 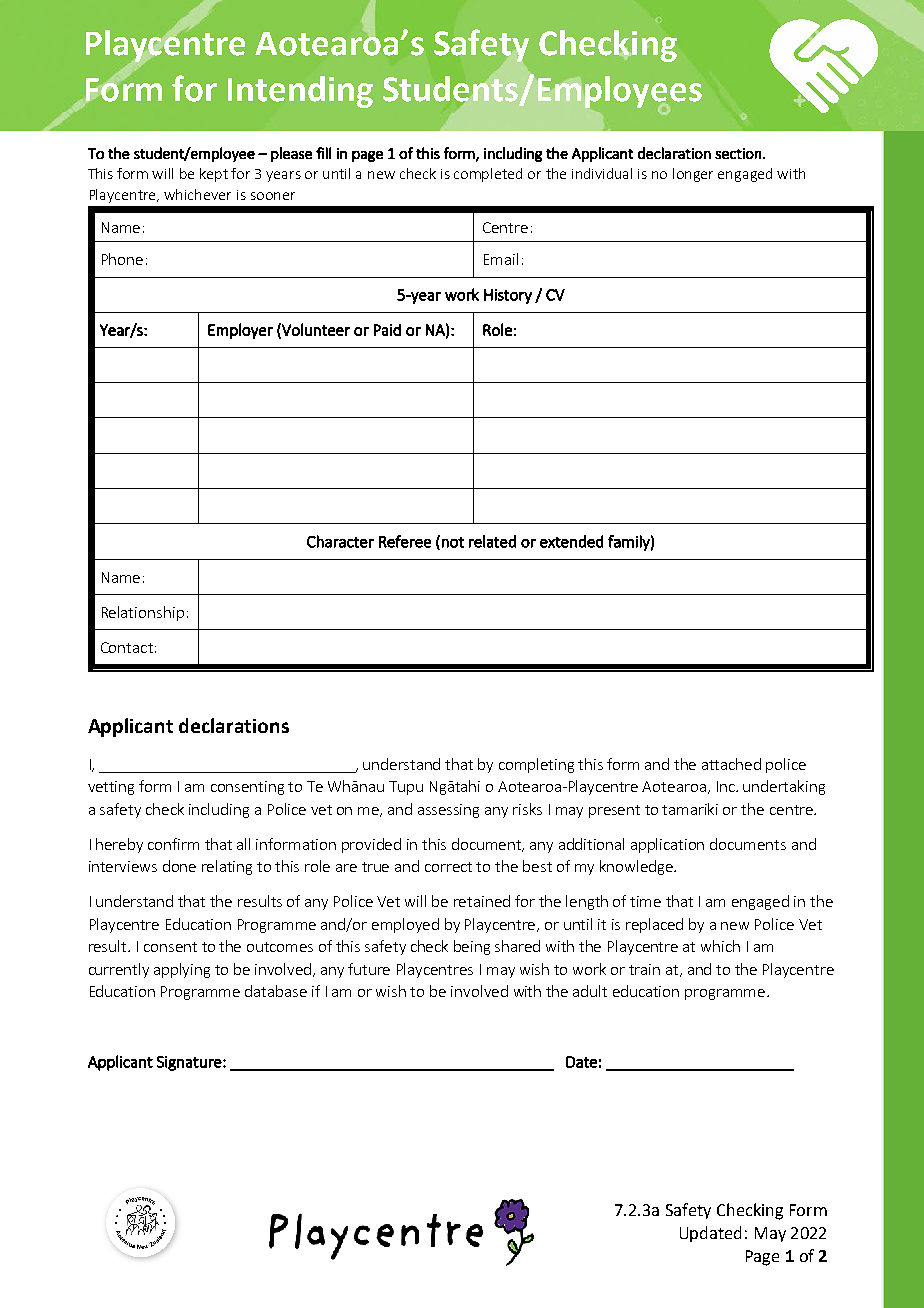 I want to click on future, so click(x=369, y=969).
